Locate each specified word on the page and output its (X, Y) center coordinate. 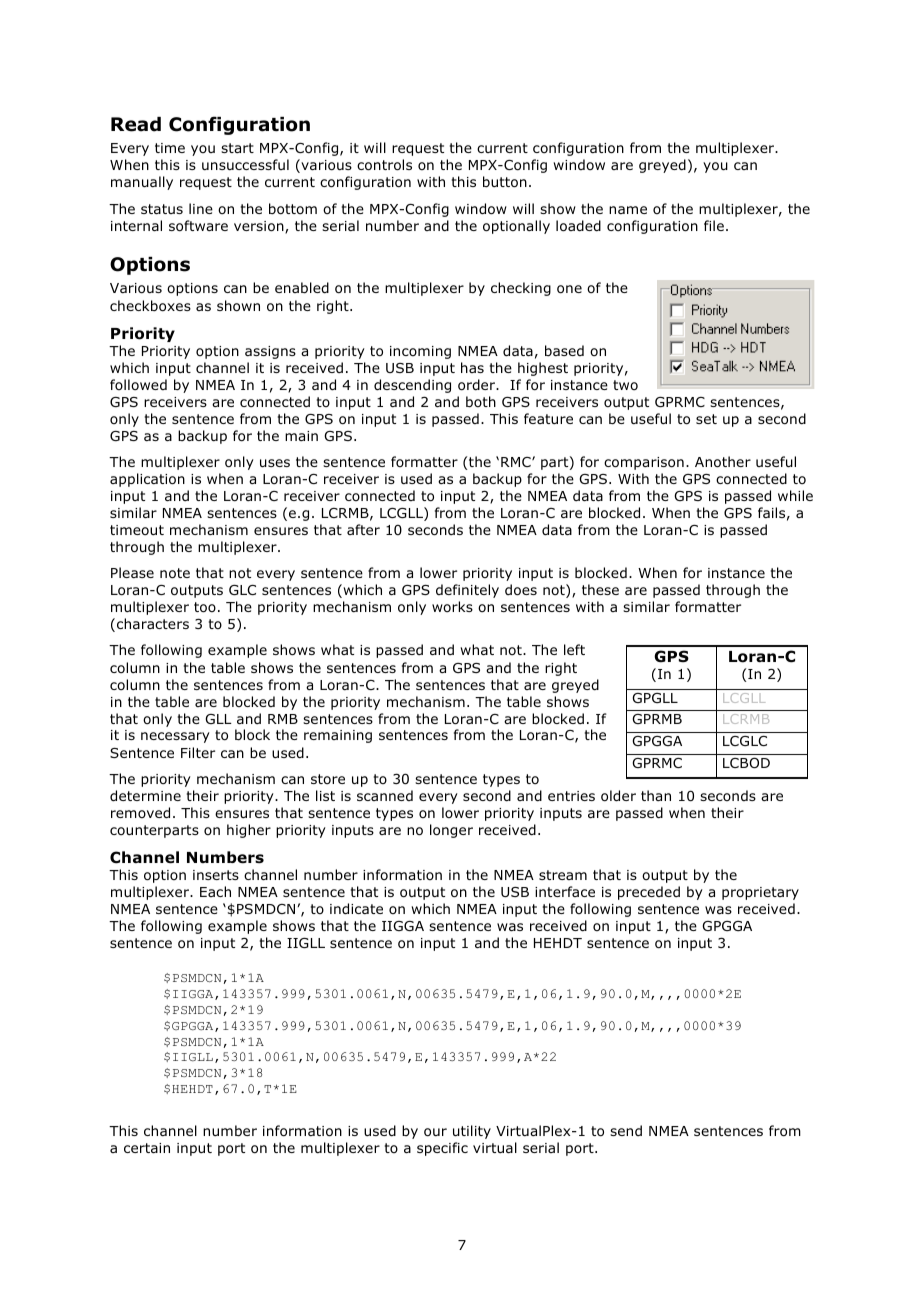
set (706, 419)
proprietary (760, 893)
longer (451, 831)
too (205, 607)
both (481, 401)
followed (138, 384)
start (237, 148)
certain (147, 1148)
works (452, 606)
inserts (216, 875)
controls (384, 165)
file (714, 225)
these (600, 589)
